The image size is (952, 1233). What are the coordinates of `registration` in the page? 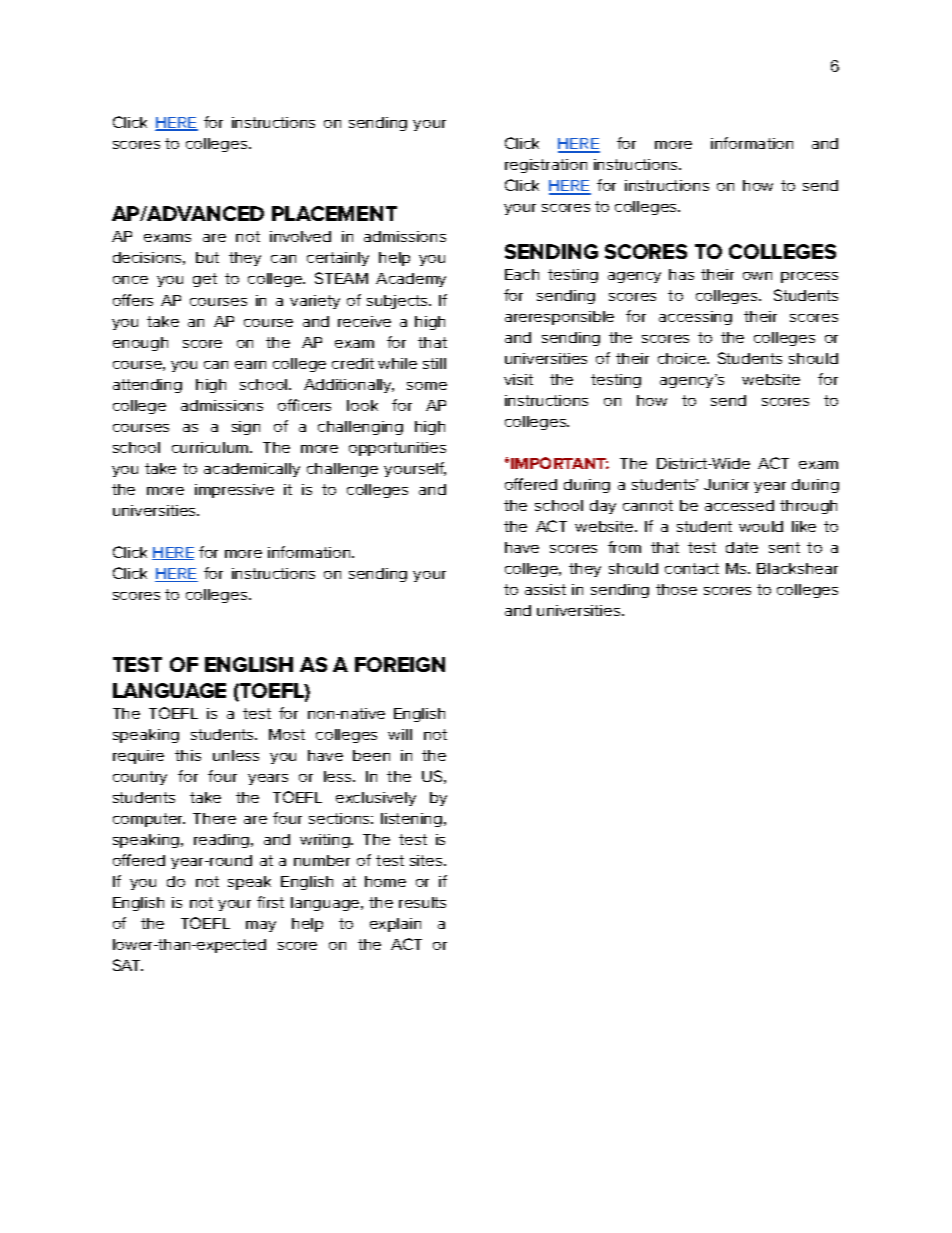 It's located at (546, 166).
